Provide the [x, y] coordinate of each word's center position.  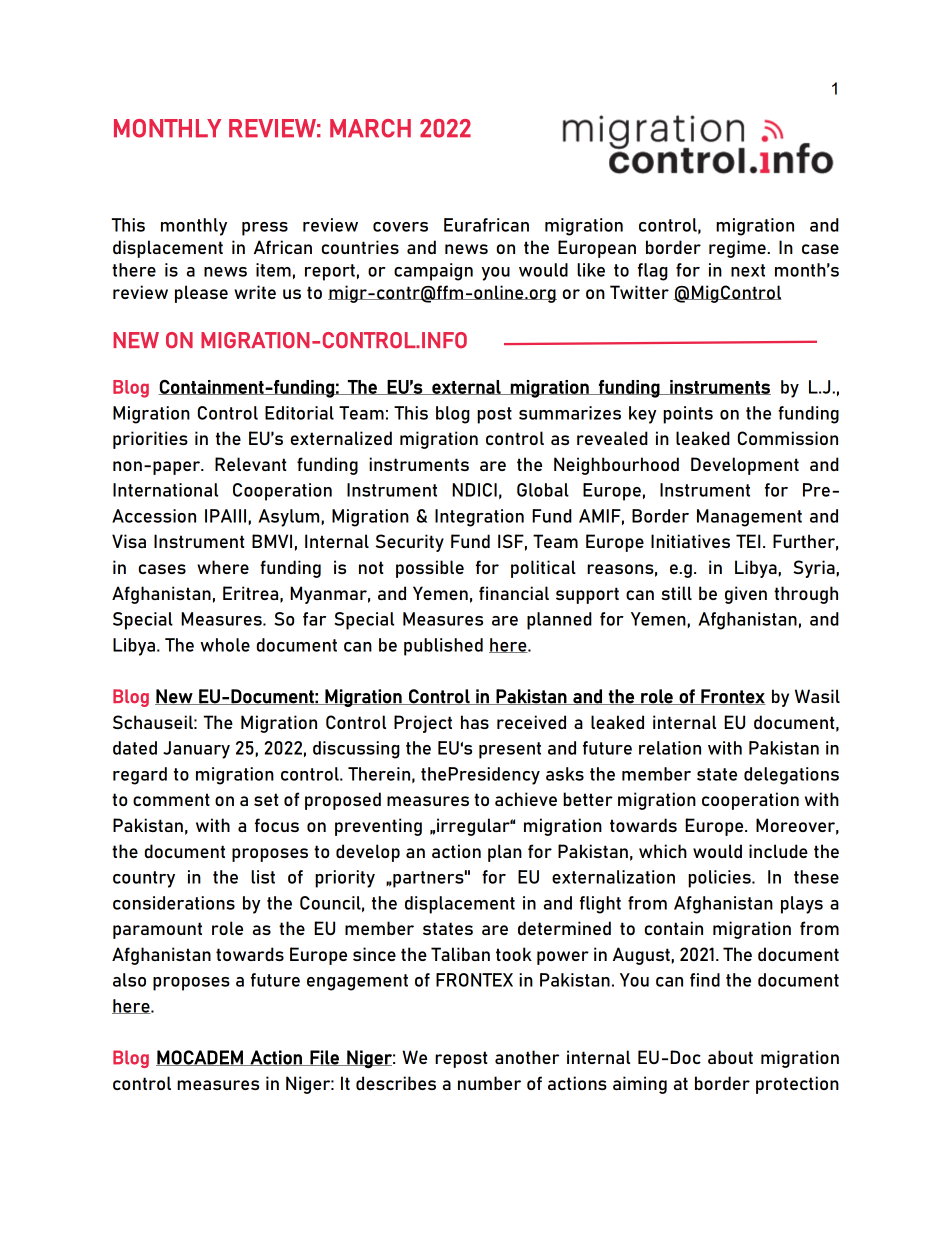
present [510, 750]
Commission [788, 438]
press [265, 229]
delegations [791, 776]
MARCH [370, 128]
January [196, 750]
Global [543, 490]
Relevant [250, 464]
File [324, 1058]
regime [738, 249]
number [489, 1083]
